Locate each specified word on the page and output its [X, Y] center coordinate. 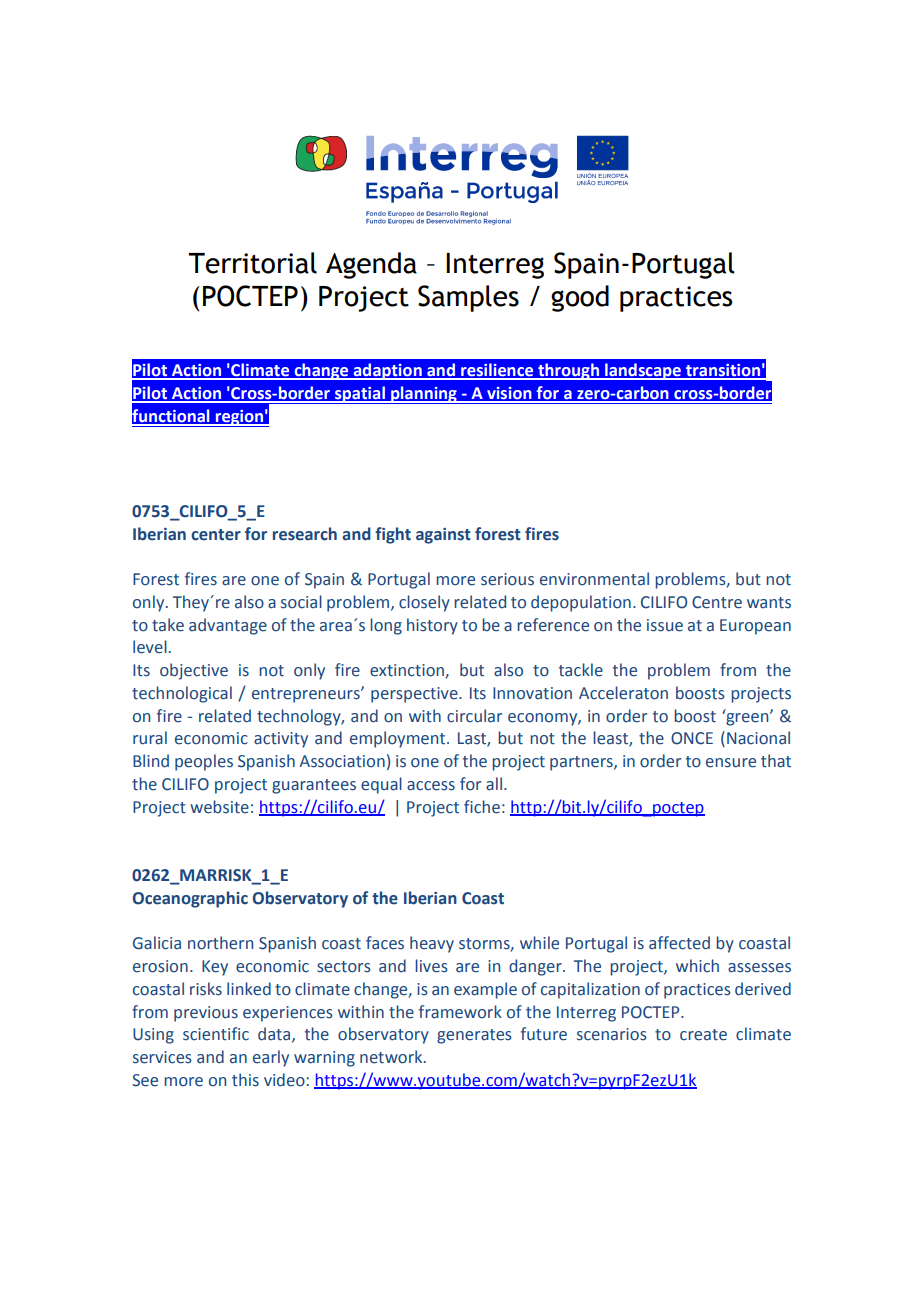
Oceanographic [190, 899]
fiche [482, 807]
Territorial [252, 263]
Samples [468, 298]
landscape [643, 371]
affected [679, 943]
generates [474, 1036]
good [580, 298]
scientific [216, 1034]
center [216, 535]
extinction [408, 671]
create [703, 1035]
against [443, 536]
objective [194, 671]
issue [665, 625]
